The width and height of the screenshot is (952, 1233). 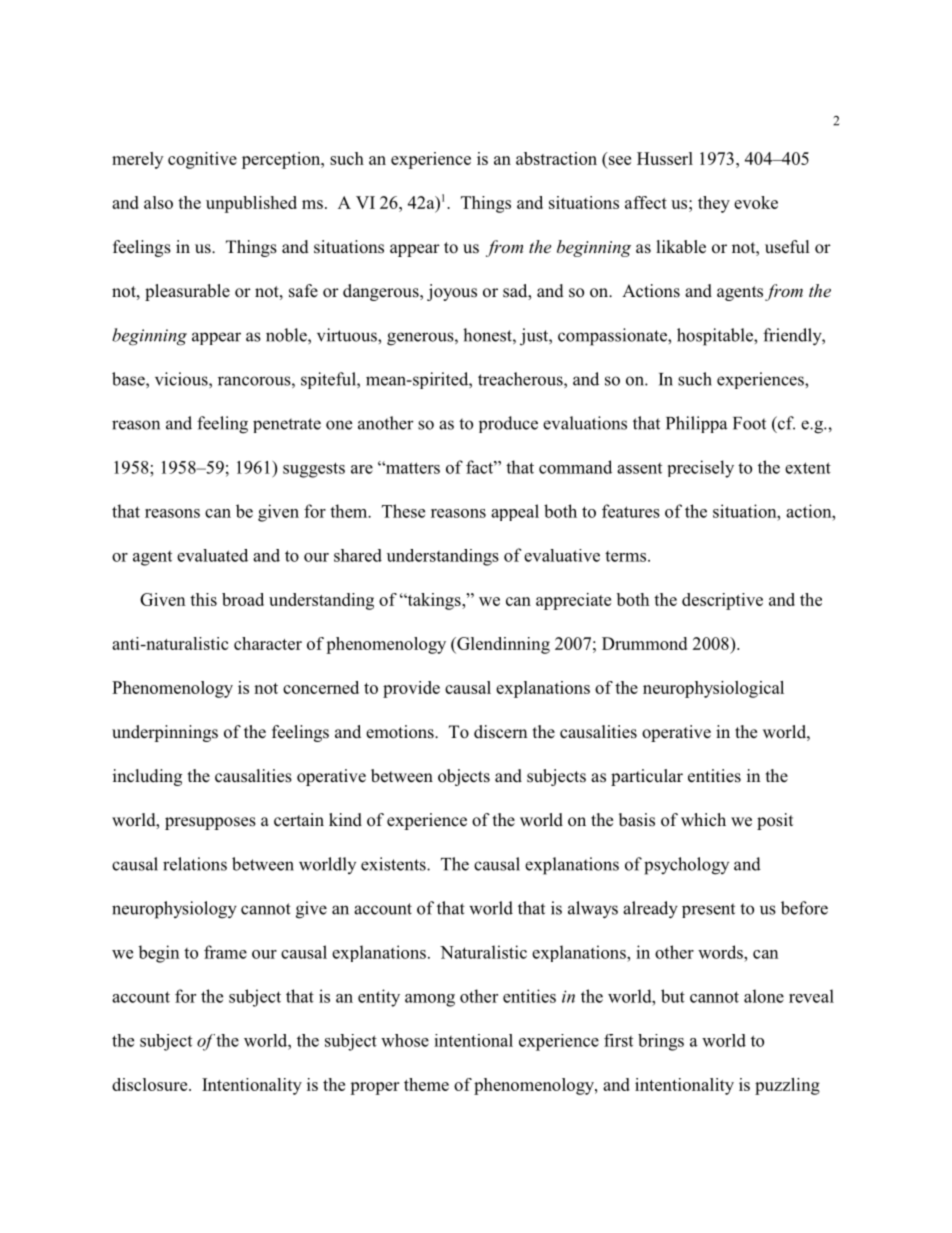 What do you see at coordinates (703, 819) in the screenshot?
I see `which` at bounding box center [703, 819].
